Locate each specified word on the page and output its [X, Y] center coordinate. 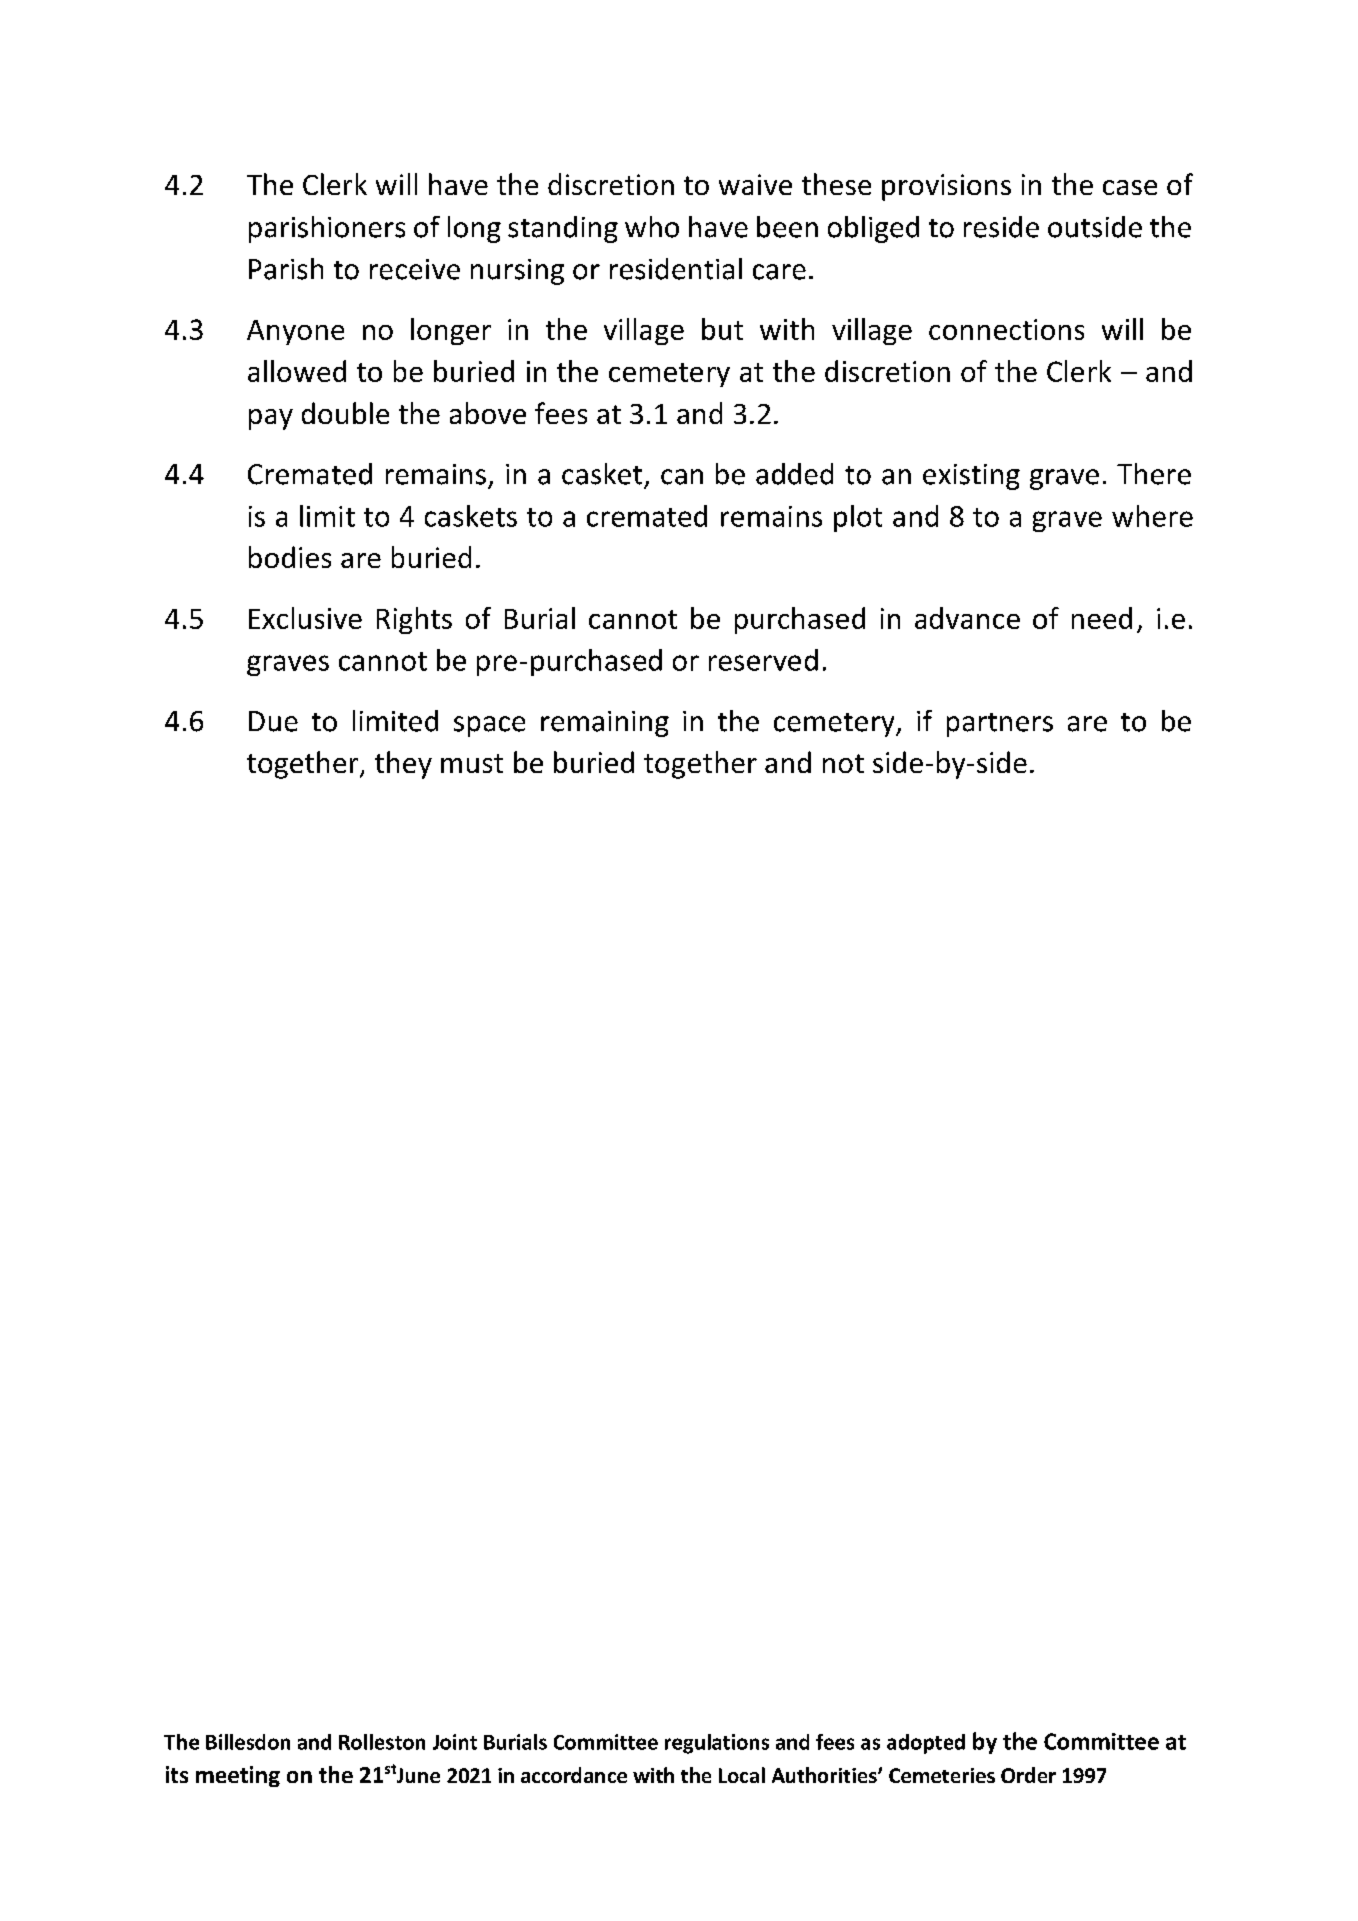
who [652, 227]
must [472, 763]
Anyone [295, 332]
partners [1000, 725]
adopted [926, 1744]
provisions [946, 187]
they [403, 765]
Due [273, 721]
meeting [238, 1776]
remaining [605, 724]
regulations [717, 1744]
